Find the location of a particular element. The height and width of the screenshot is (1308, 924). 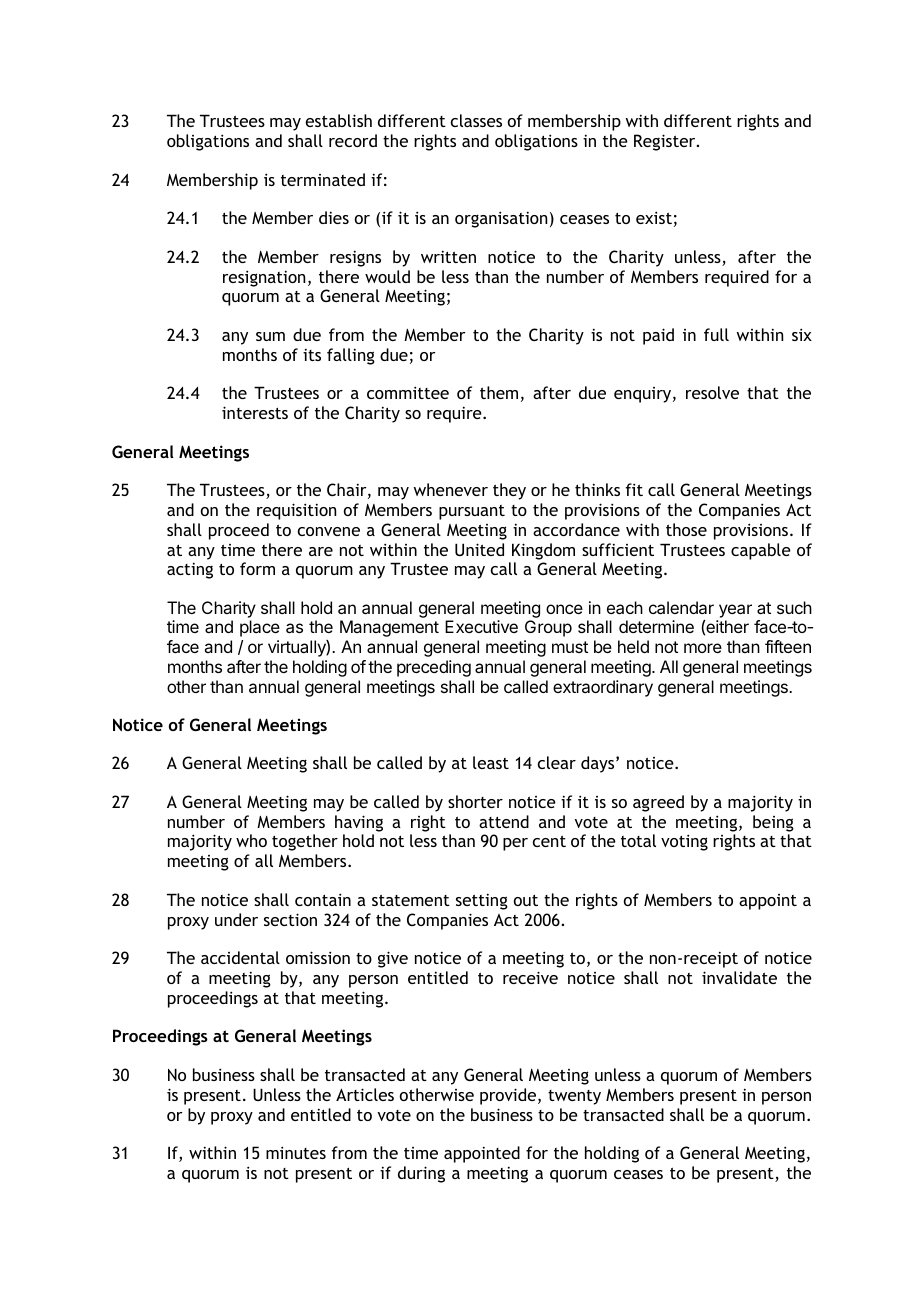

being is located at coordinates (773, 823).
